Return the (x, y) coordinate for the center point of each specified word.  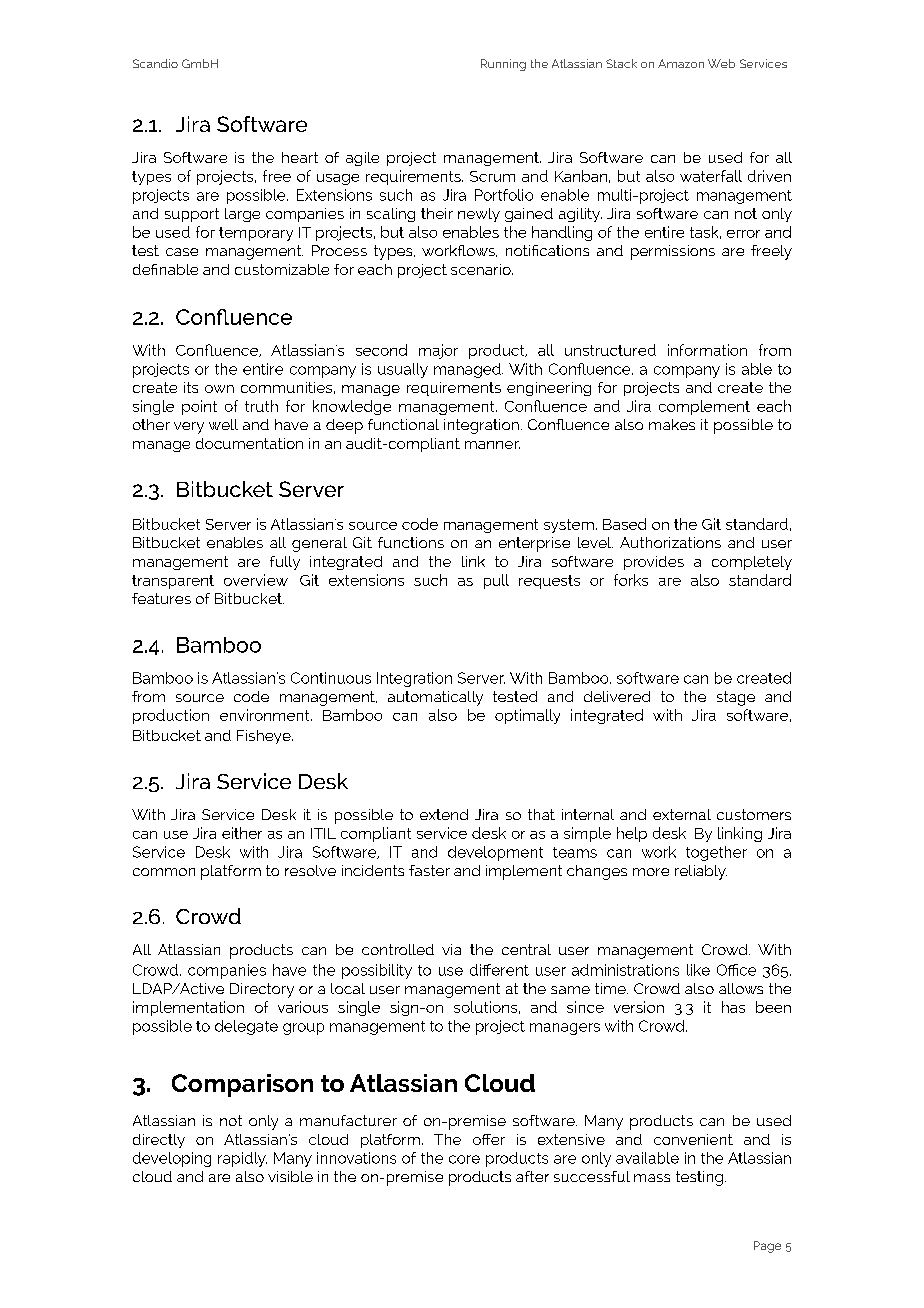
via (451, 949)
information (707, 350)
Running (503, 65)
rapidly (242, 1159)
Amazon (681, 63)
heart (300, 157)
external (682, 814)
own (219, 389)
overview (256, 580)
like (698, 970)
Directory (262, 990)
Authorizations (670, 542)
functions (411, 542)
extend (444, 814)
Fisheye (265, 737)
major (438, 351)
